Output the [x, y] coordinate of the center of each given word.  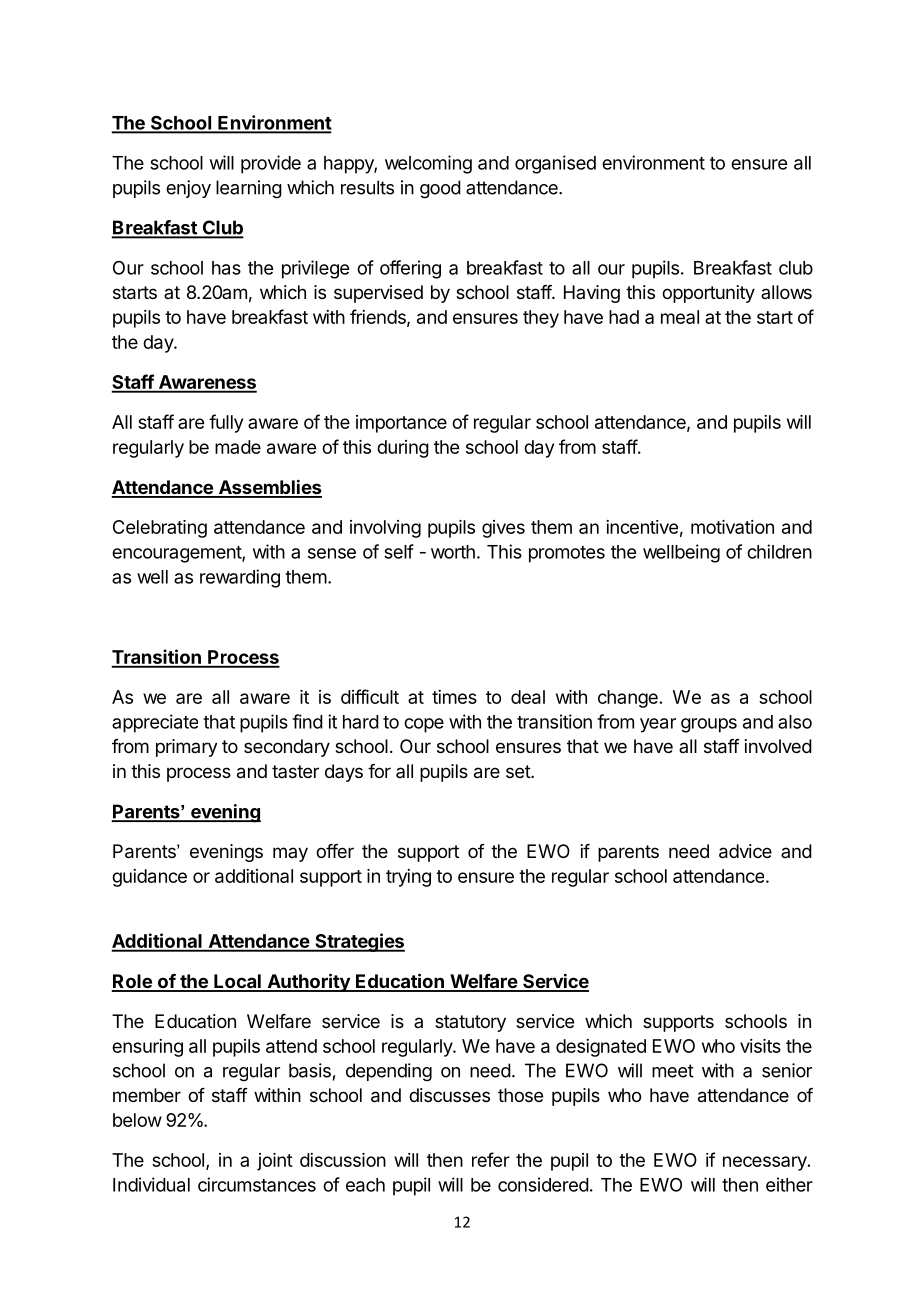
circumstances [257, 1184]
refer [491, 1159]
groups [709, 725]
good [440, 189]
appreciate [155, 723]
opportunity [708, 294]
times [454, 697]
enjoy [188, 189]
